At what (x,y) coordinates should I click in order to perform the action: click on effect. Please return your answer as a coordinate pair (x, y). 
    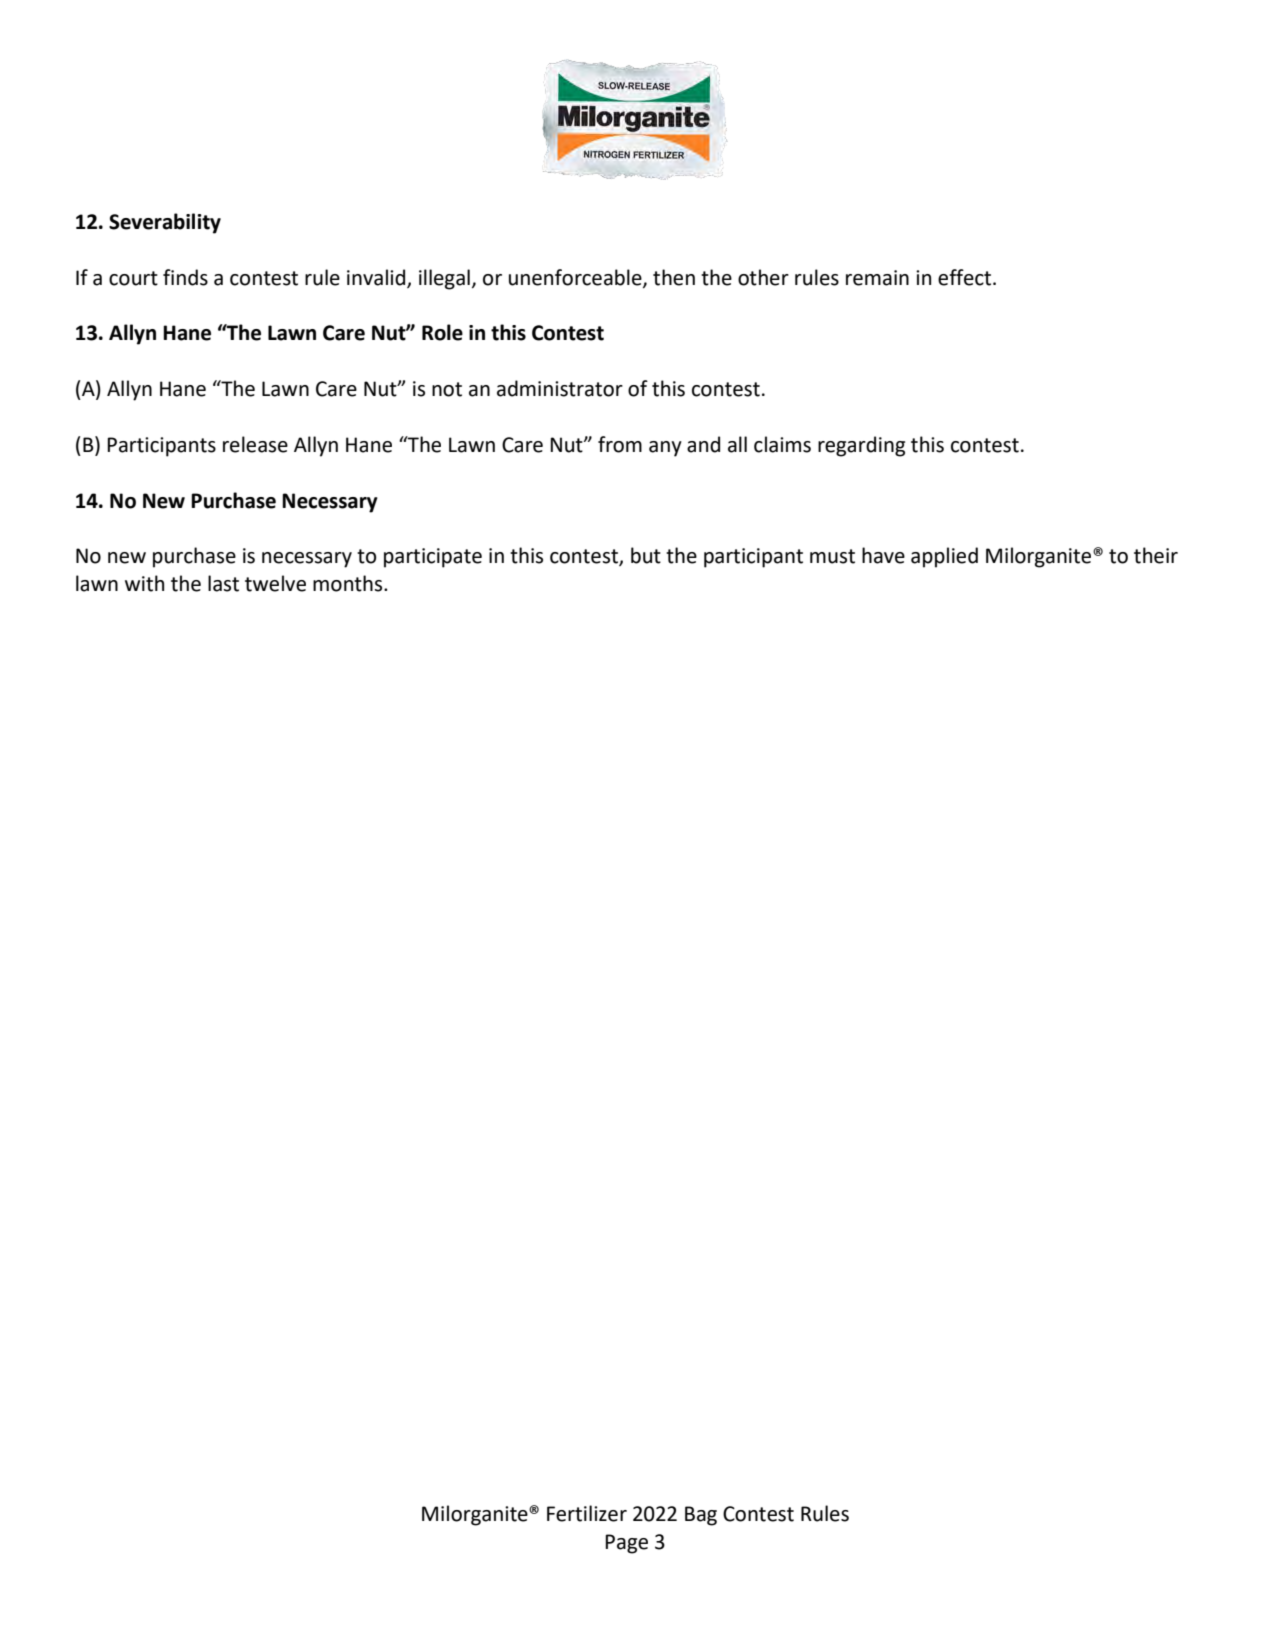
    Looking at the image, I should click on (966, 277).
